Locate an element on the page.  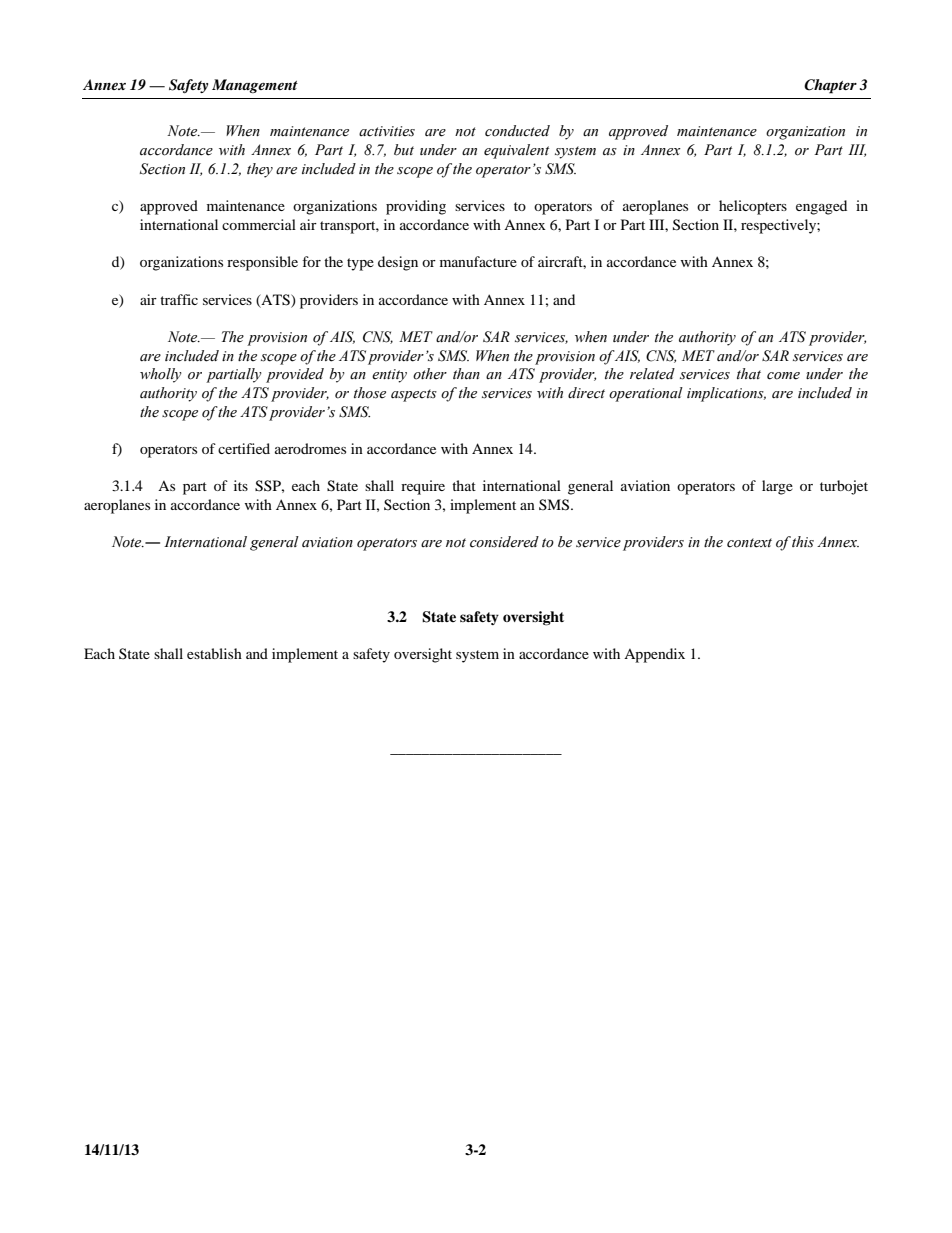
conducted is located at coordinates (517, 131).
